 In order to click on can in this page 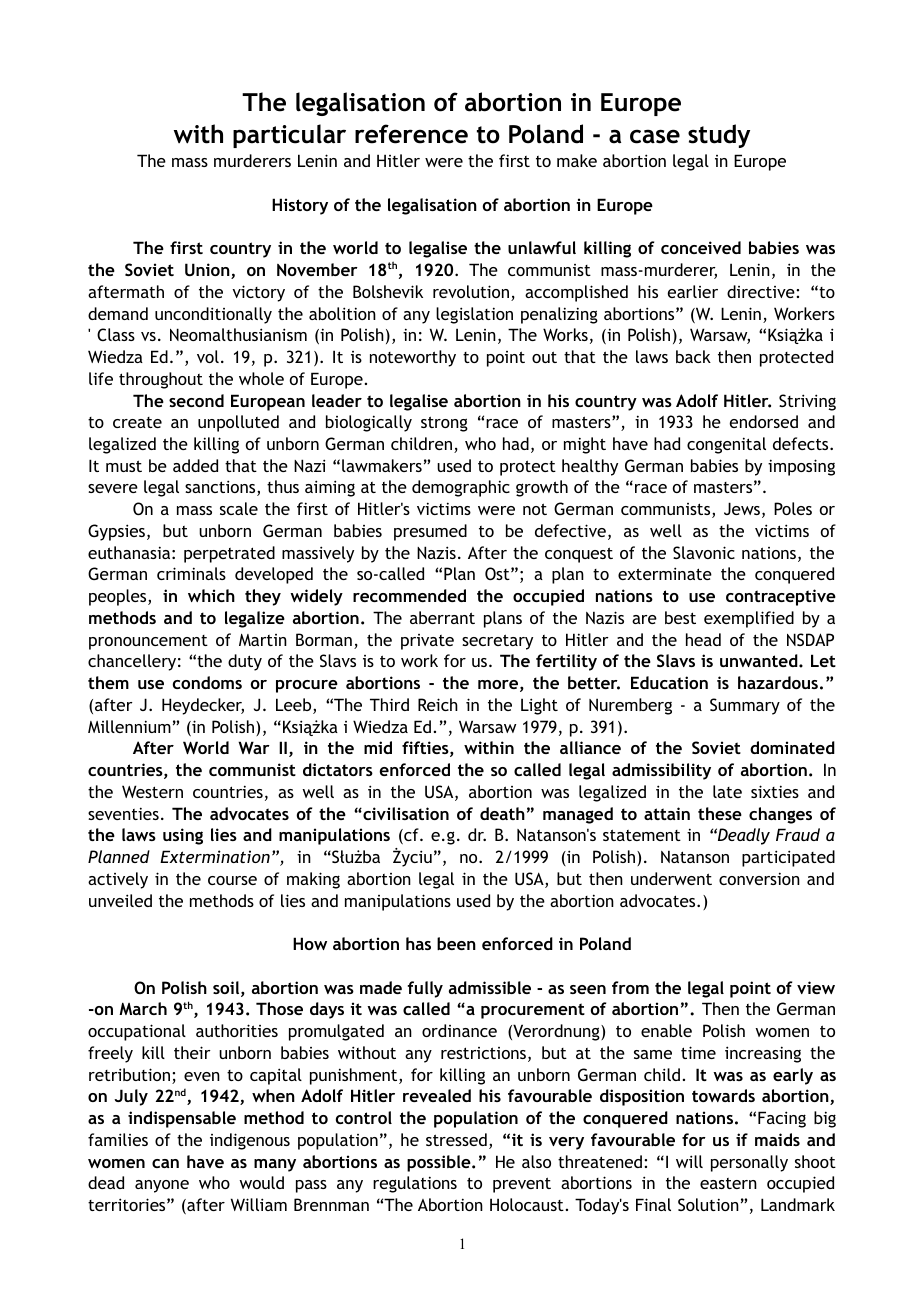, I will do `click(165, 1163)`.
